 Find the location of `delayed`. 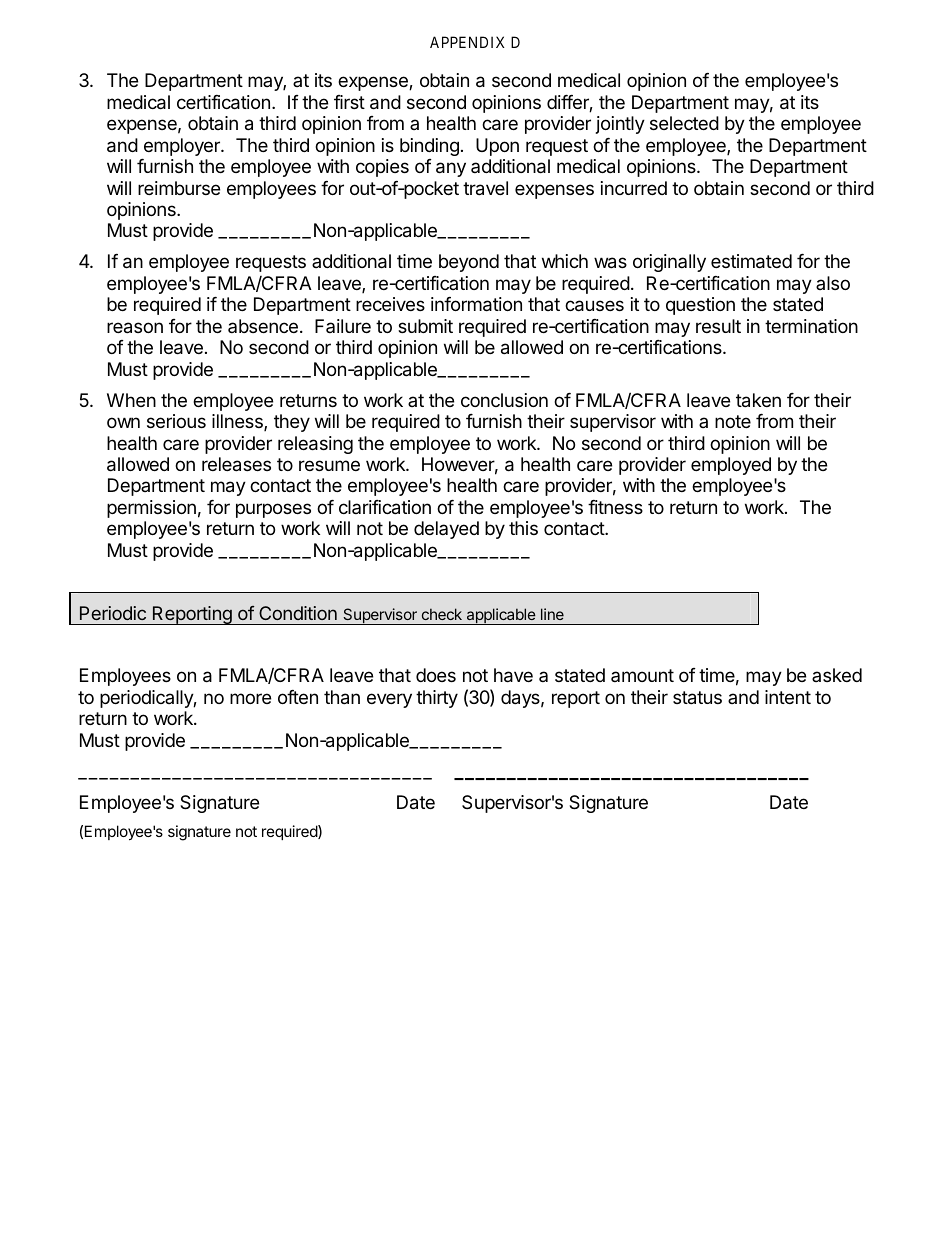

delayed is located at coordinates (446, 530).
